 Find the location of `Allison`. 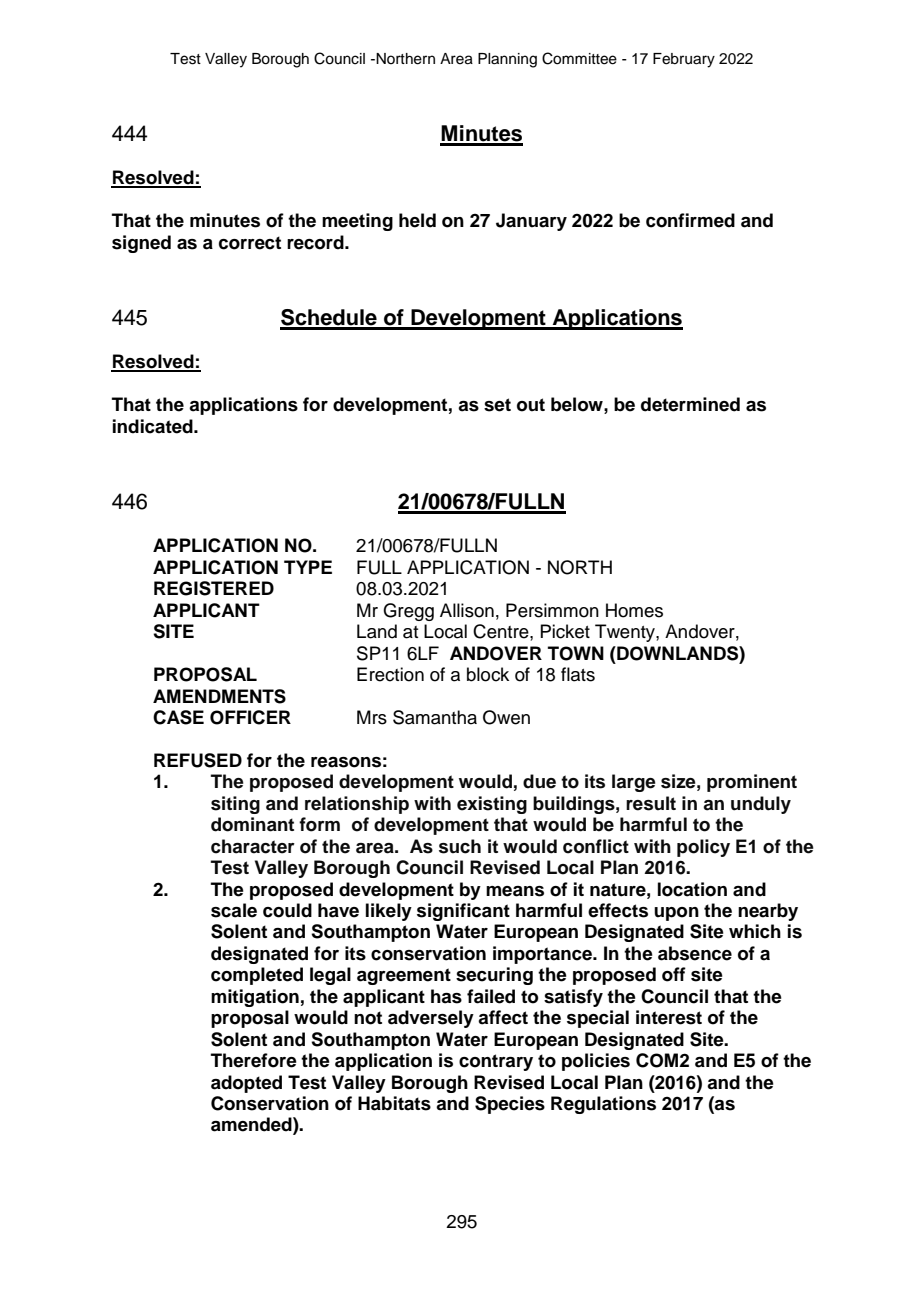

Allison is located at coordinates (467, 610).
